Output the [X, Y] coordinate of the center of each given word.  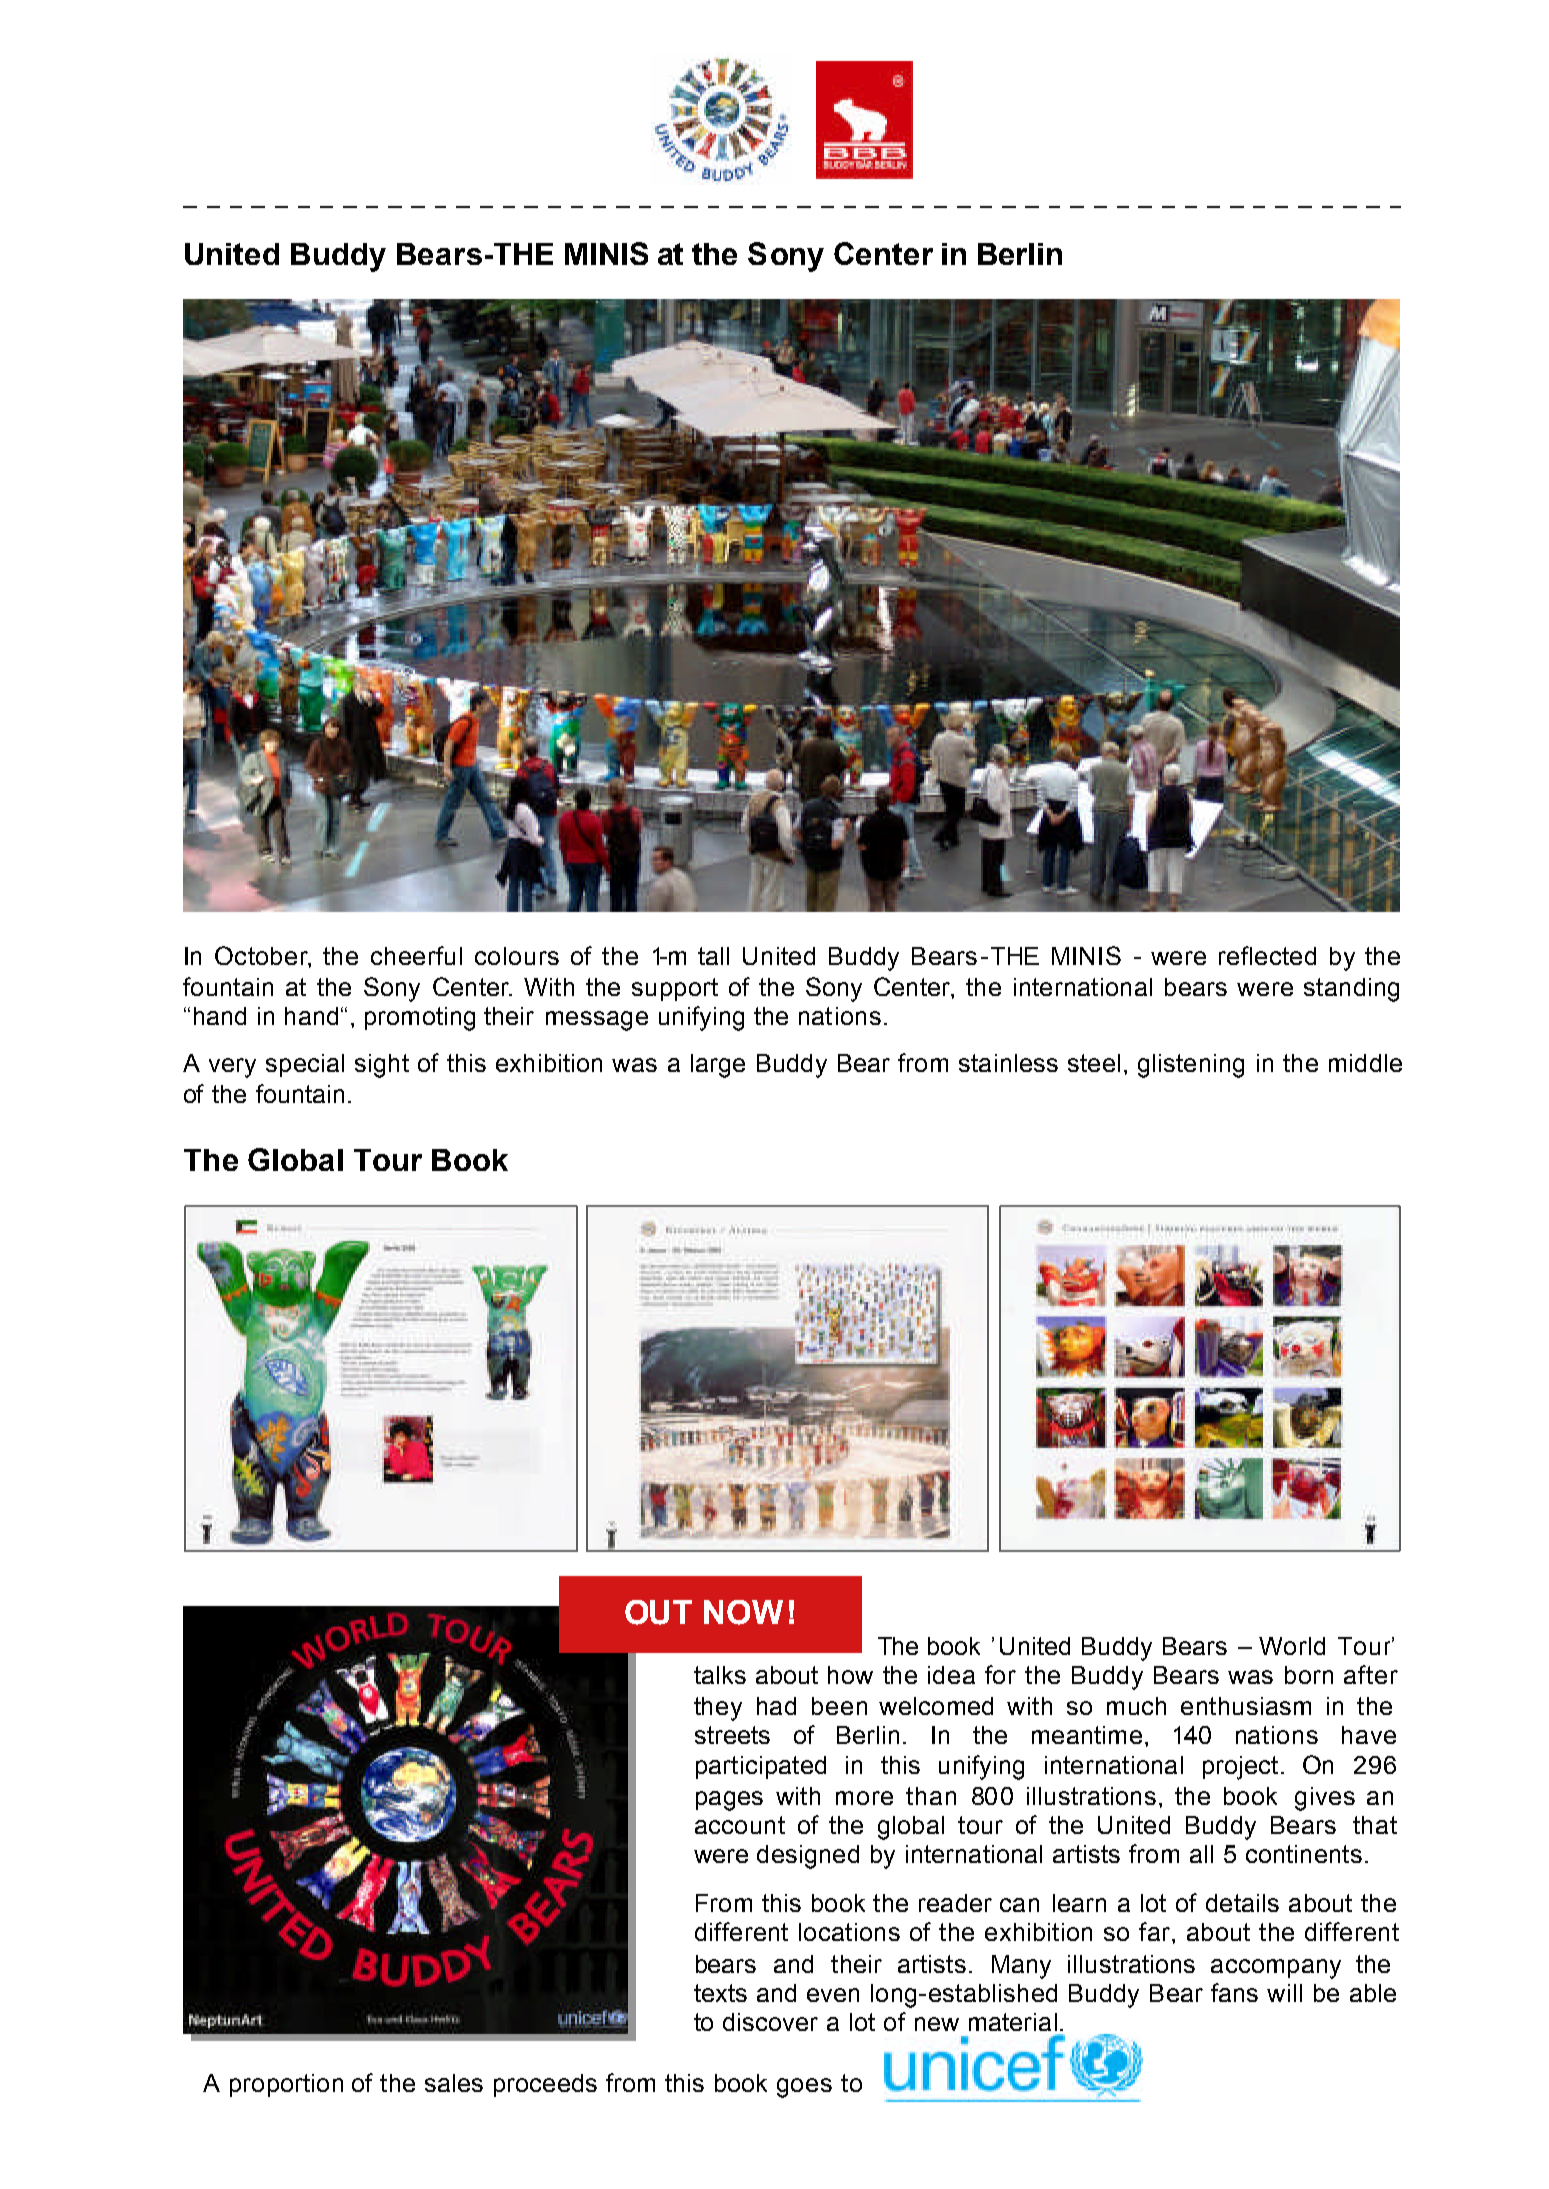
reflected [1267, 955]
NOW [743, 1612]
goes [804, 2088]
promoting [420, 1019]
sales [454, 2083]
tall [713, 956]
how [850, 1675]
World [1292, 1646]
